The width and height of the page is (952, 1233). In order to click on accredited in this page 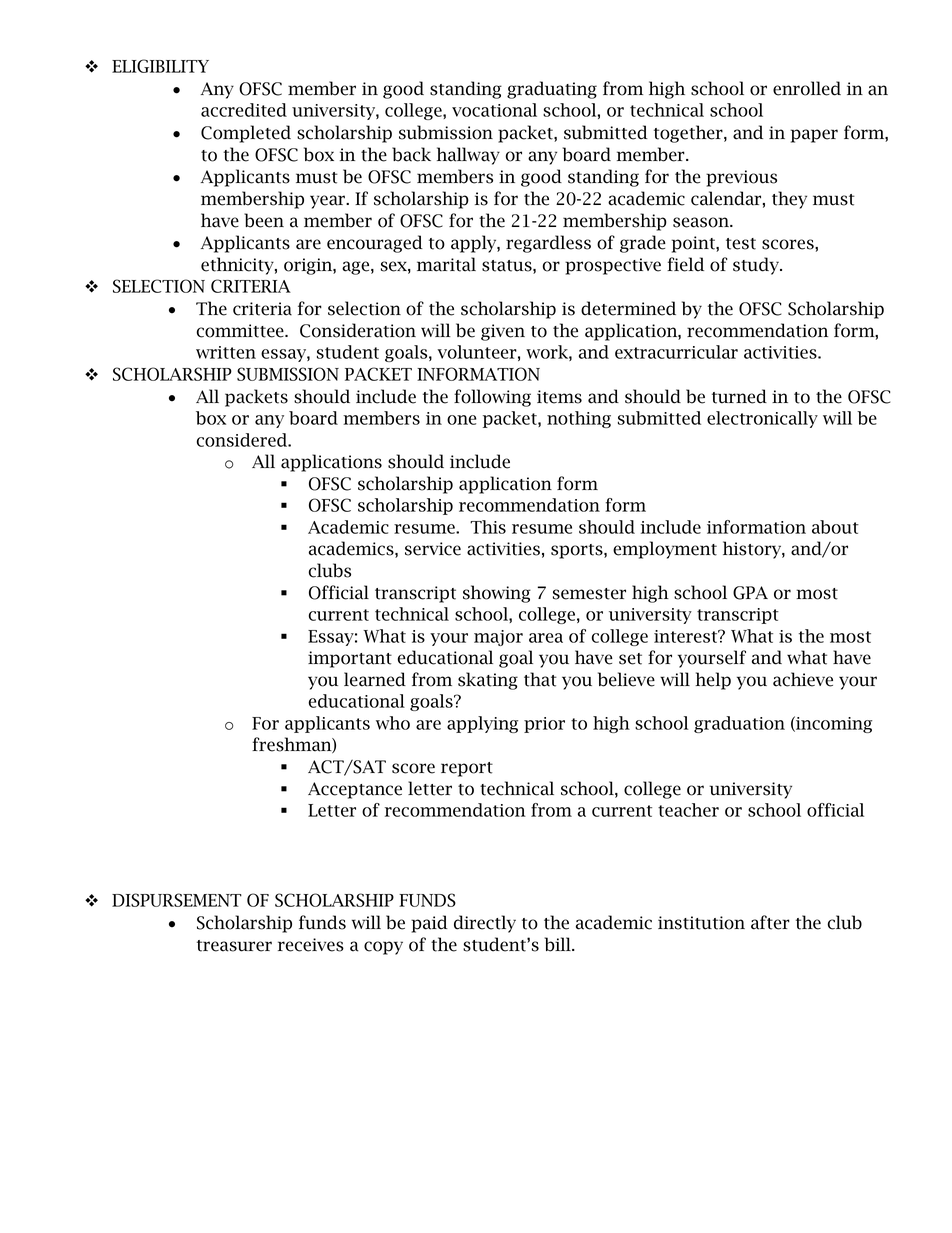, I will do `click(244, 110)`.
